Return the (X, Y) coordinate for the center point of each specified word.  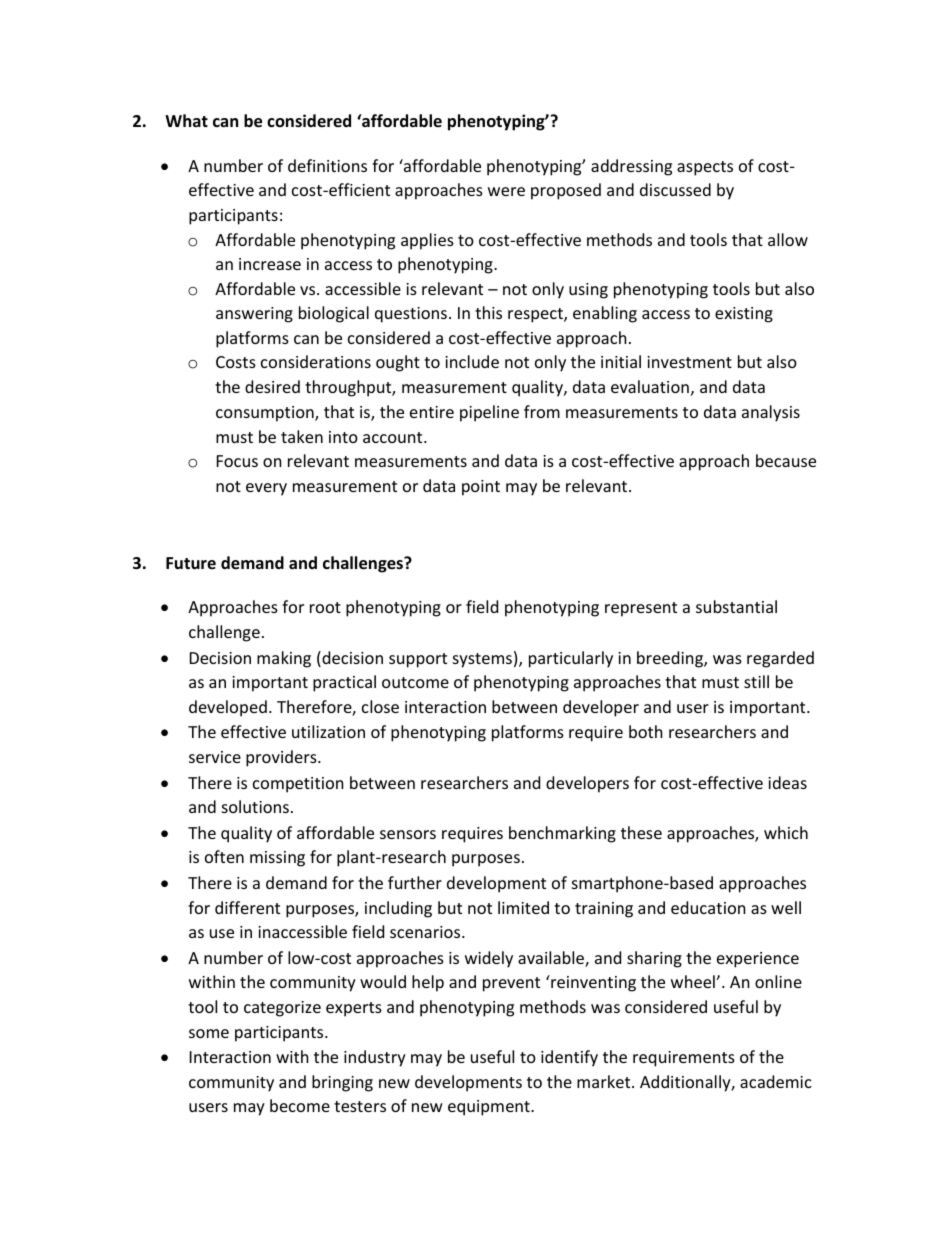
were (506, 191)
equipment (490, 1108)
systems (482, 660)
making (284, 659)
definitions (327, 165)
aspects (705, 168)
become (300, 1105)
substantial (736, 606)
